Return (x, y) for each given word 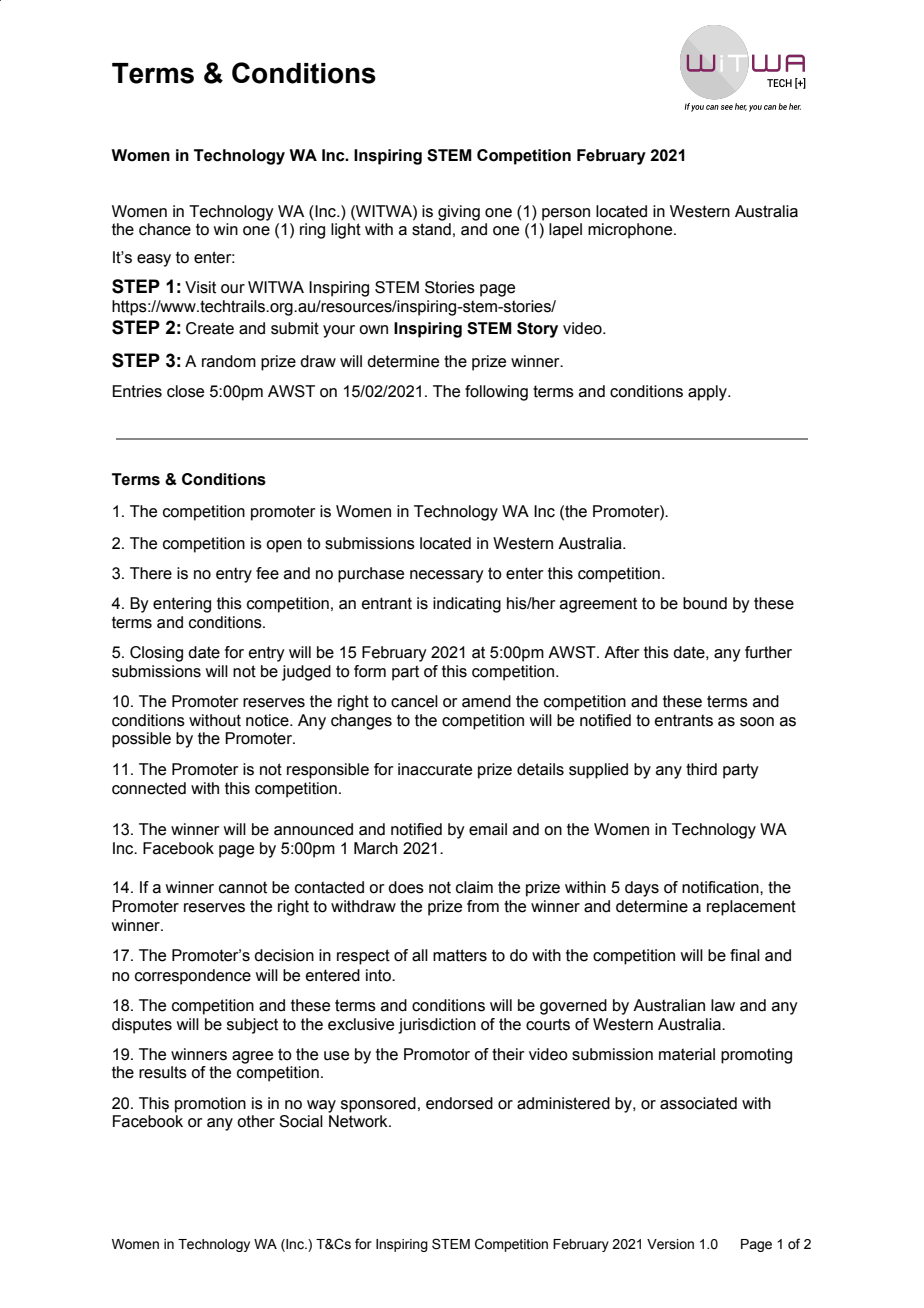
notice (268, 720)
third (701, 769)
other (256, 1121)
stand (431, 229)
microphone (631, 231)
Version (670, 1244)
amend (486, 701)
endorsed (459, 1103)
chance (165, 229)
